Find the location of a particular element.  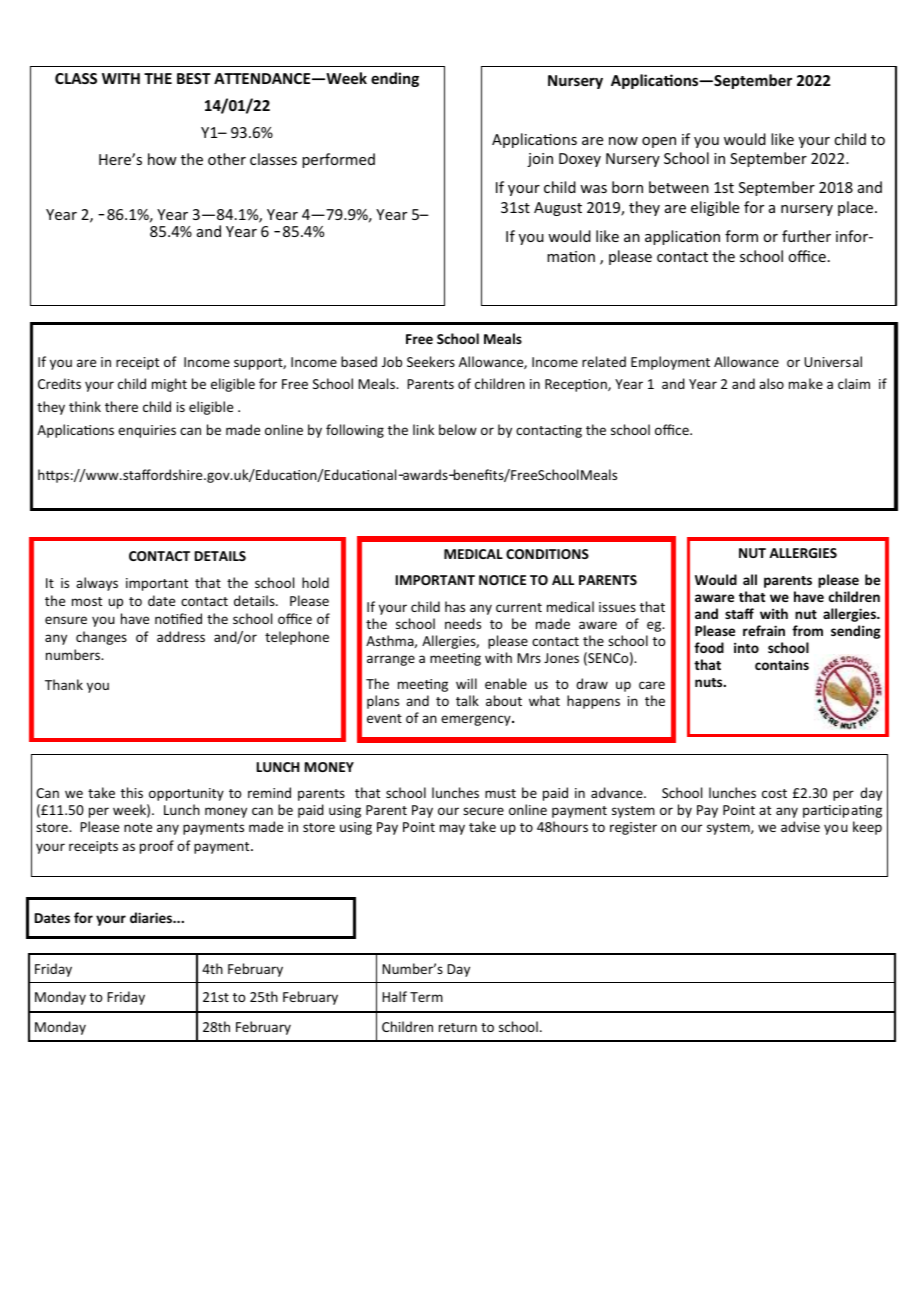

this is located at coordinates (132, 792).
